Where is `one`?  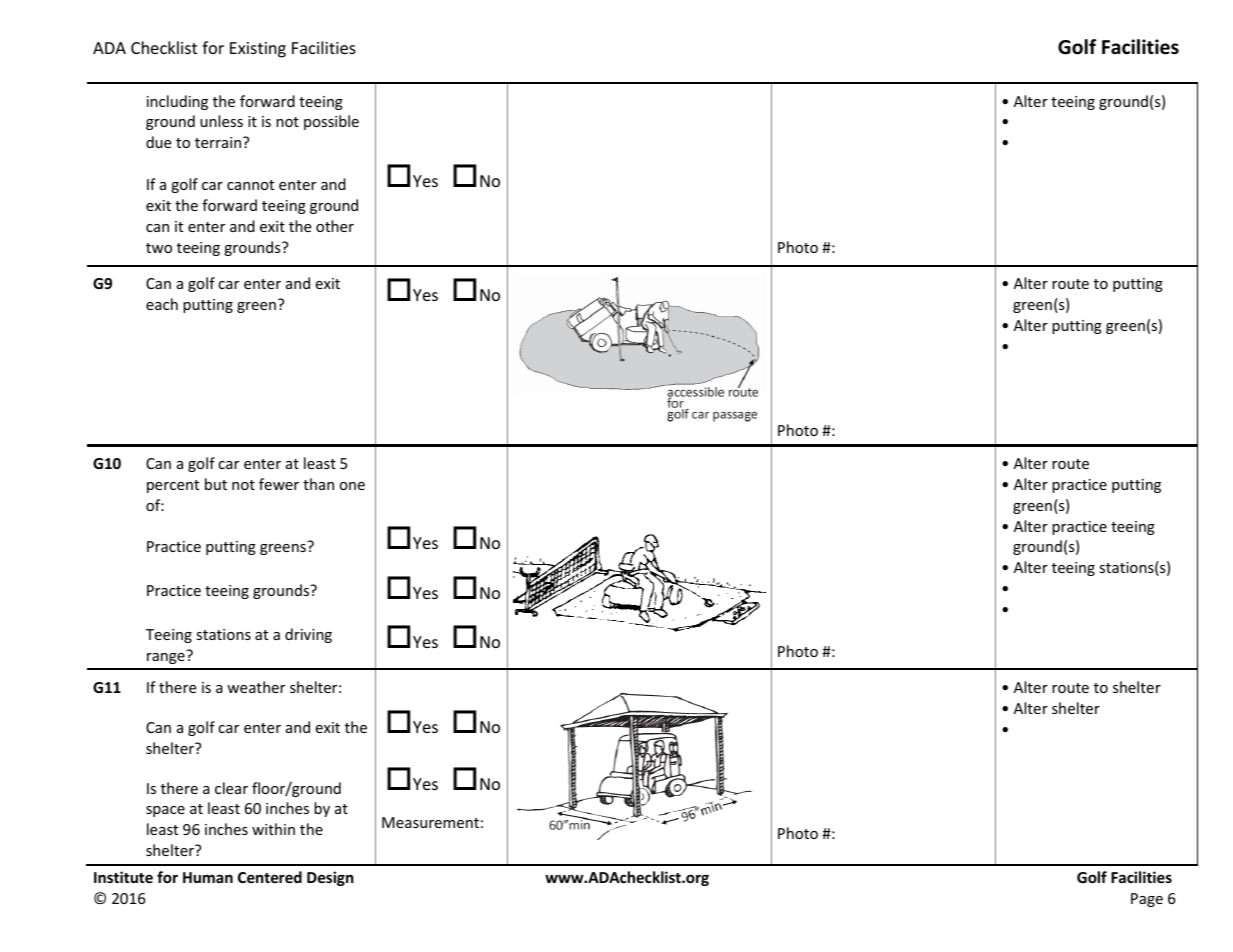 one is located at coordinates (352, 486).
